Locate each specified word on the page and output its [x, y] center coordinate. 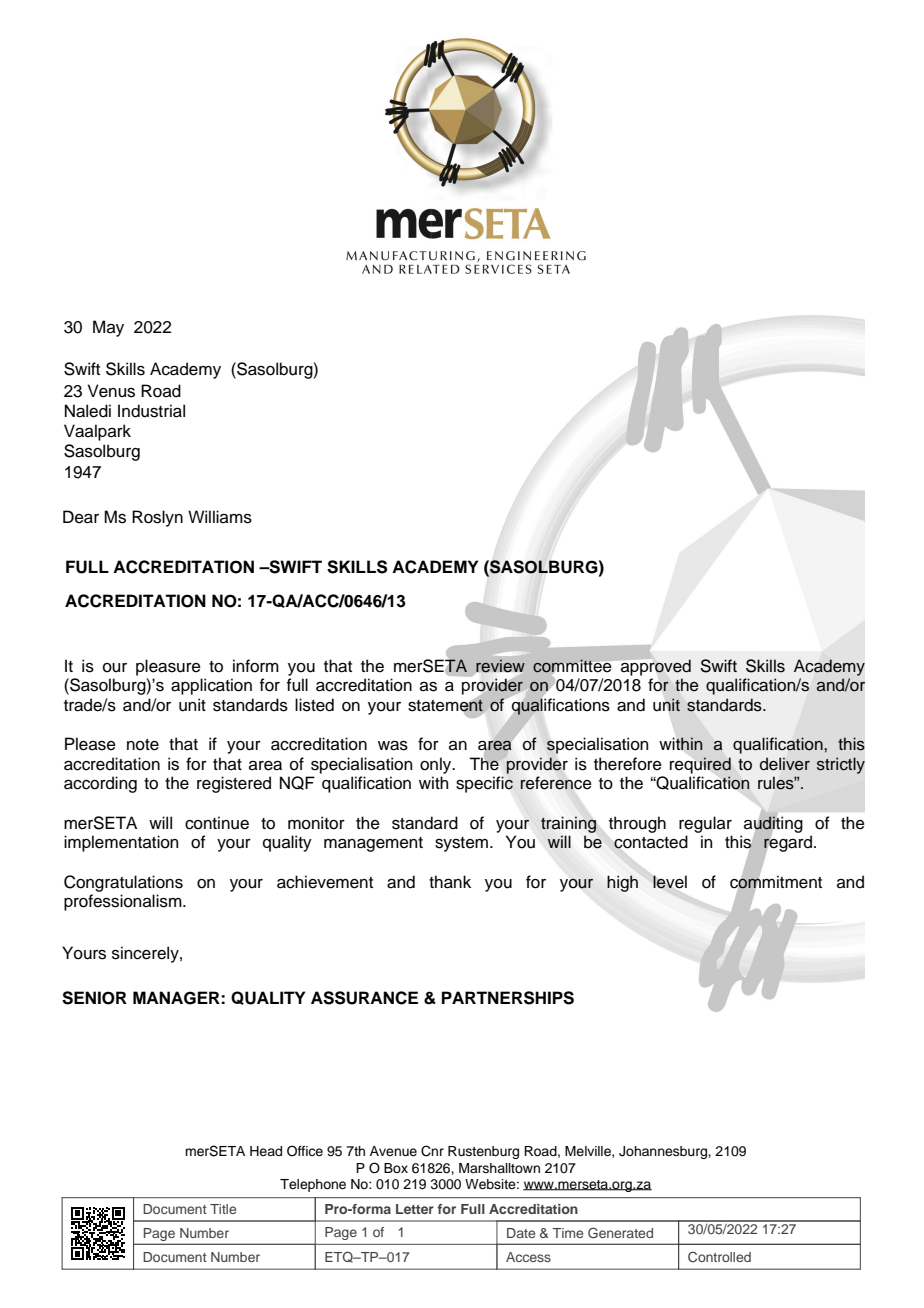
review [500, 666]
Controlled [719, 1257]
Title [223, 1209]
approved [656, 667]
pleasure [168, 667]
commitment [776, 881]
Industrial [151, 411]
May [108, 328]
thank [450, 882]
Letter [415, 1209]
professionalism [124, 902]
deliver [785, 764]
